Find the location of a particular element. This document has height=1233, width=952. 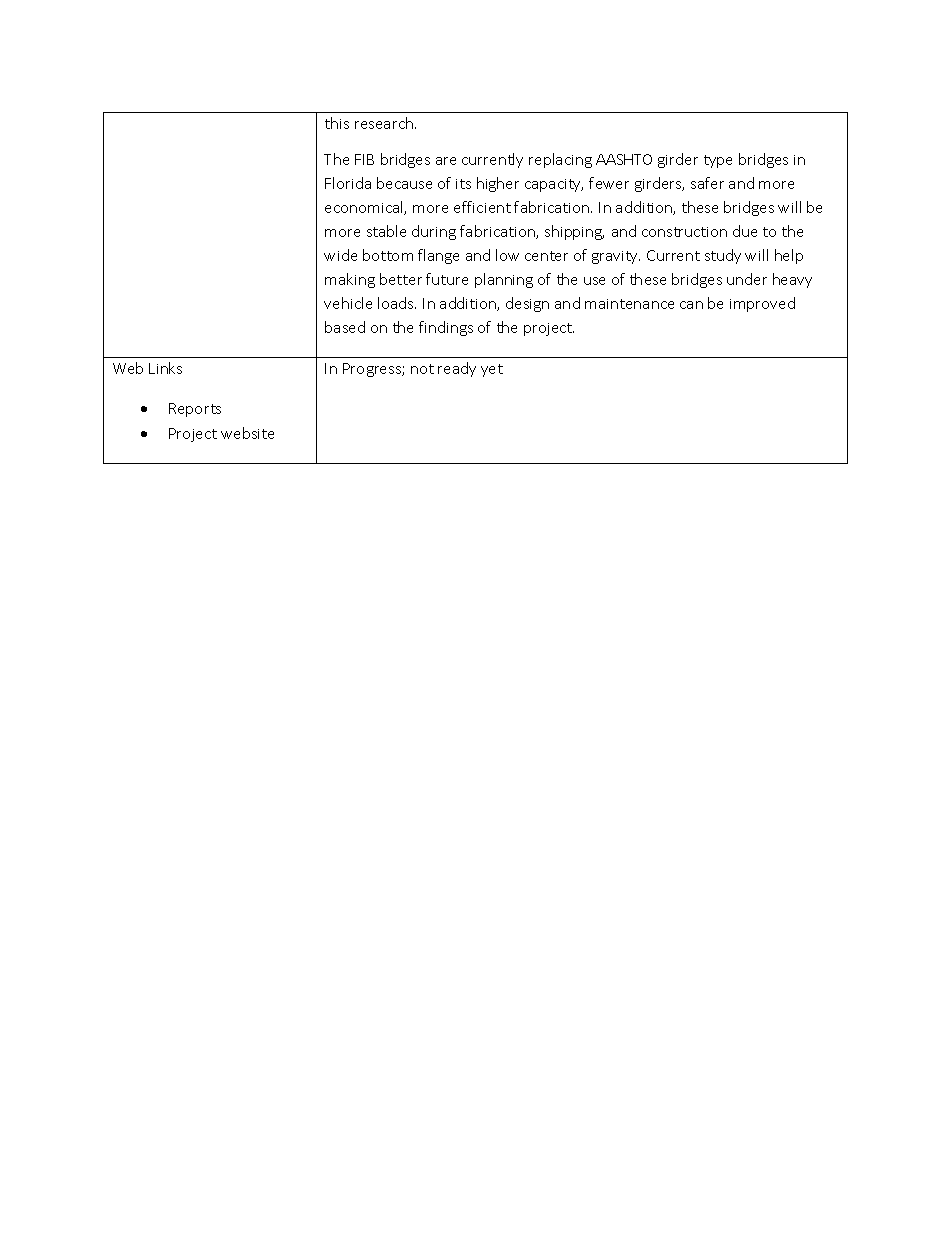

ready is located at coordinates (457, 369).
